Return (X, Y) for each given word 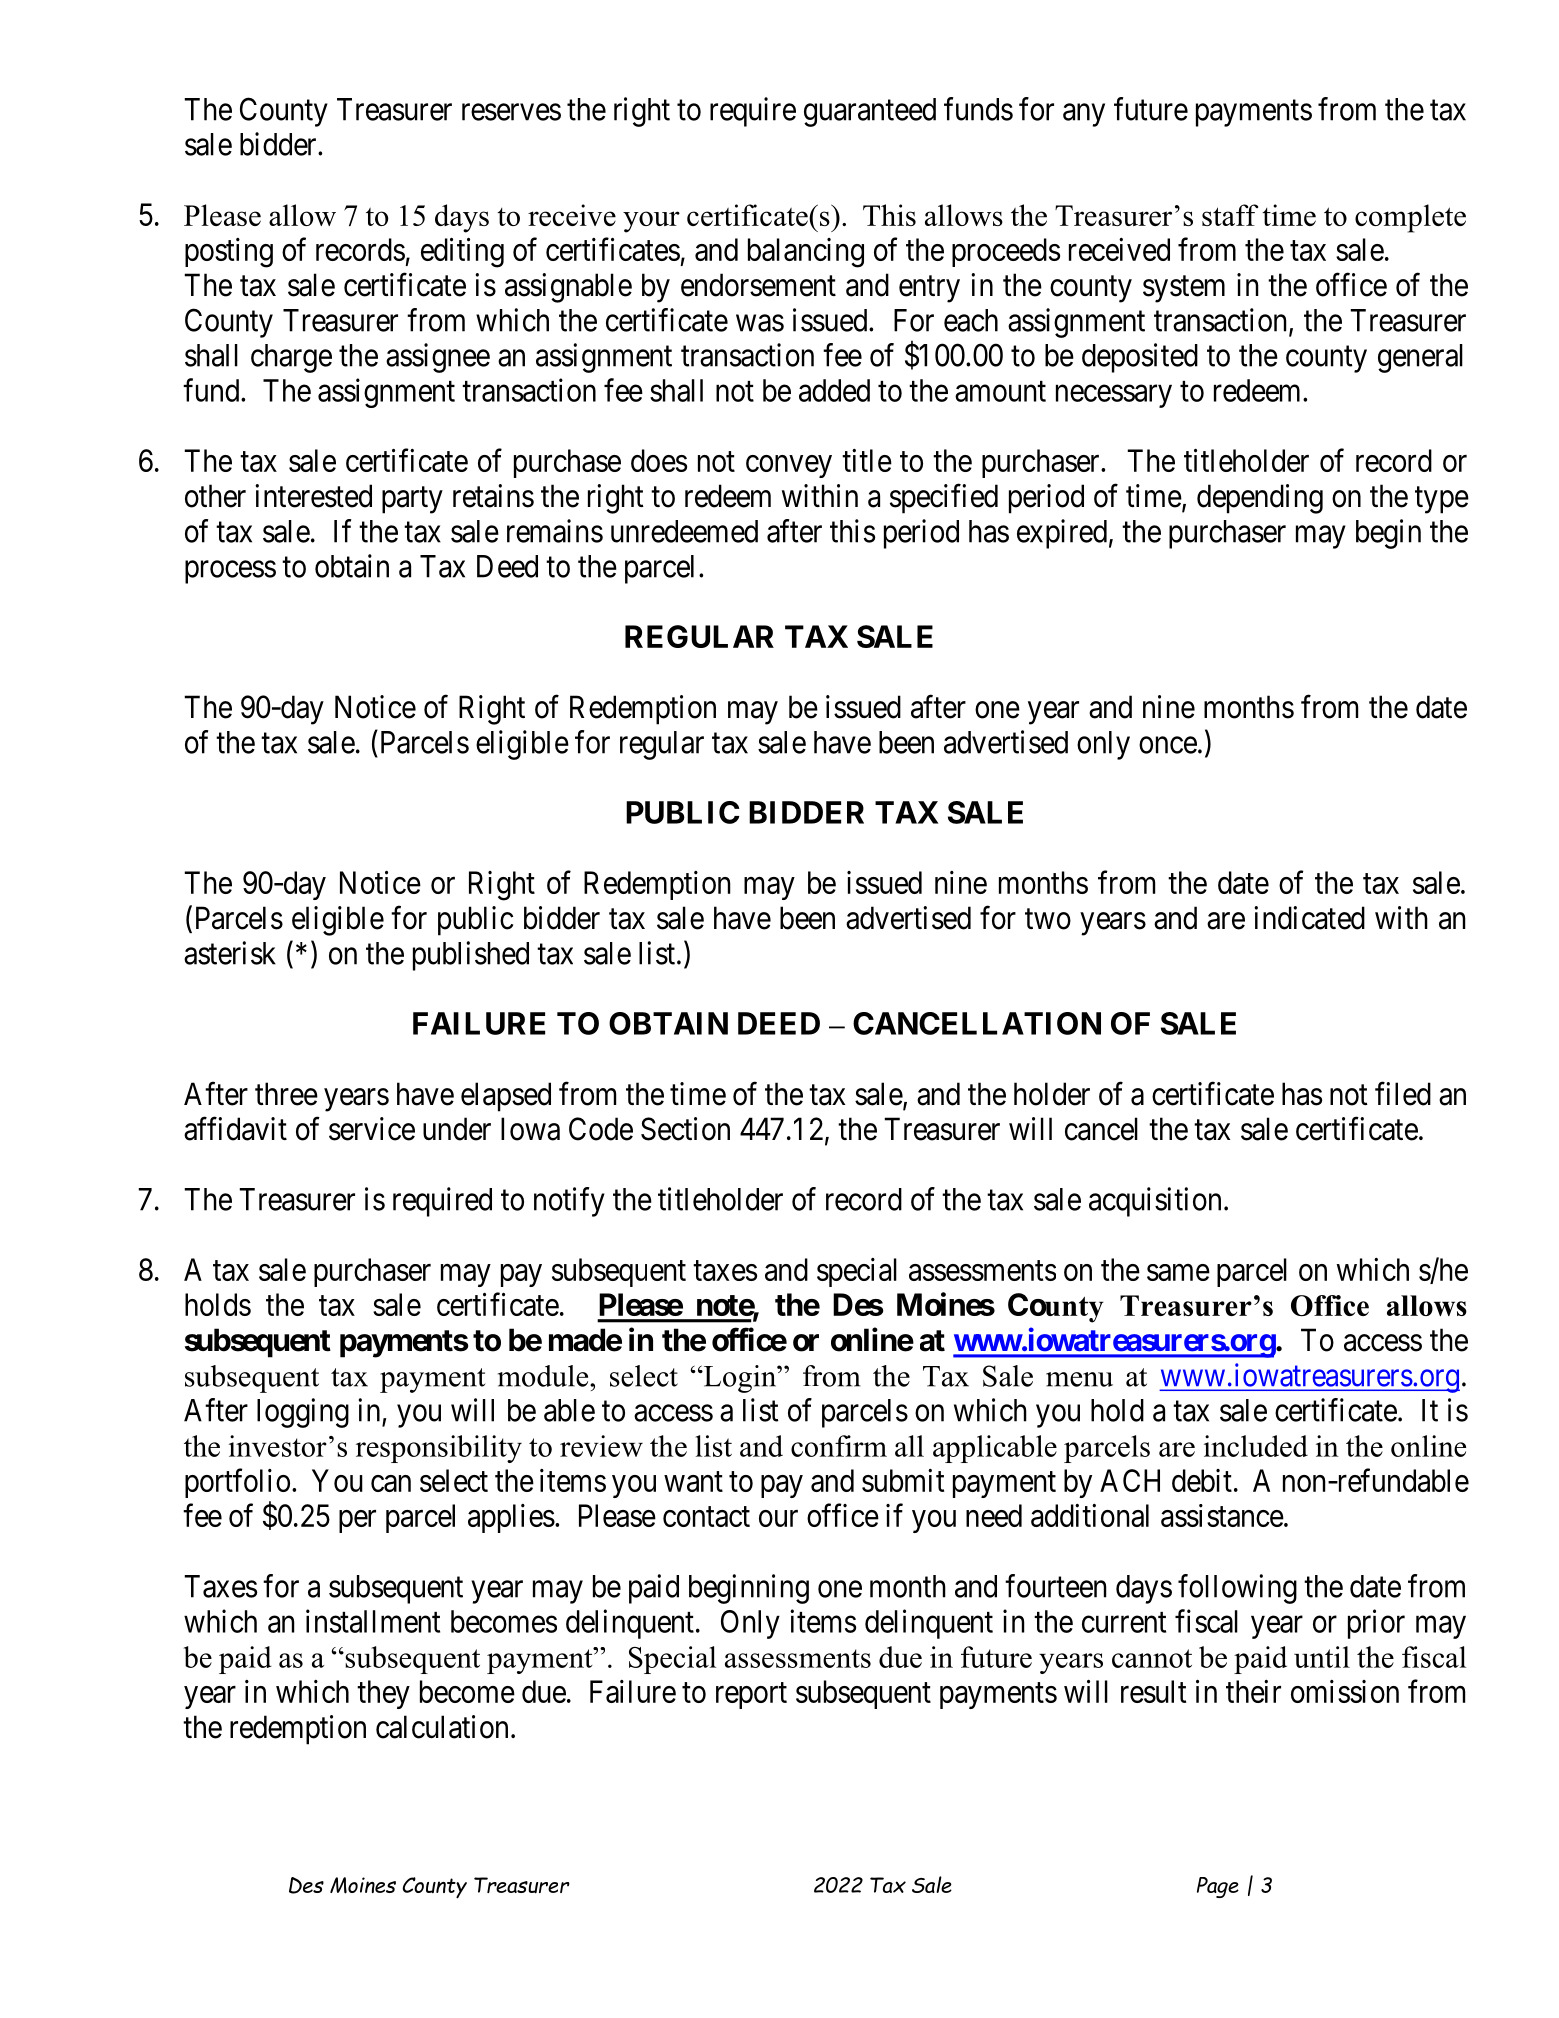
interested (313, 496)
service (372, 1129)
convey (789, 466)
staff (1230, 215)
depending (1260, 499)
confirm (839, 1446)
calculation (442, 1727)
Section (685, 1129)
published (471, 956)
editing (462, 253)
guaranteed (870, 112)
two (1048, 919)
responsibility (439, 1449)
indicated (1309, 918)
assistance (1222, 1515)
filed (1403, 1094)
